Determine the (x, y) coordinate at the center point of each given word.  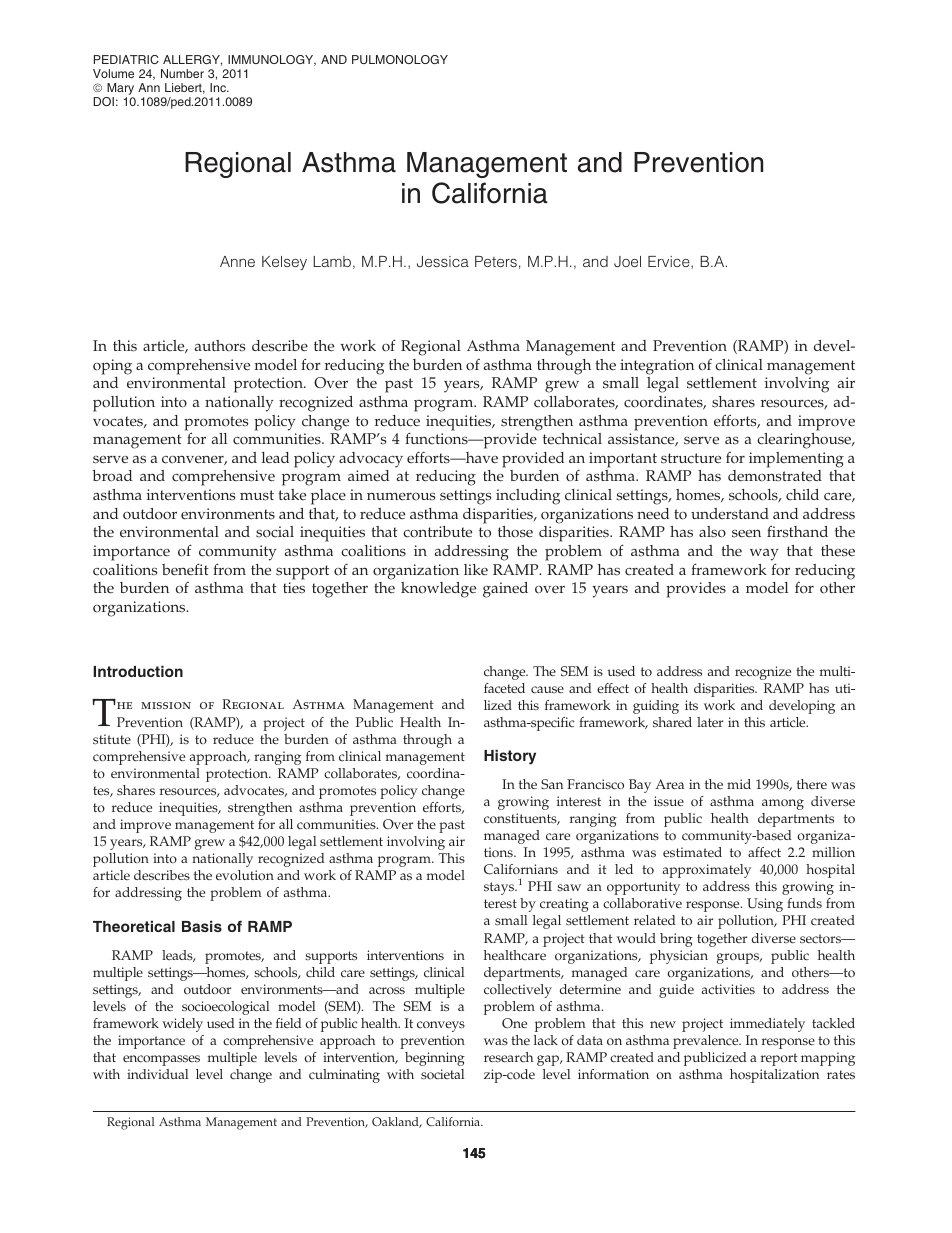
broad (112, 475)
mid (739, 784)
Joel (627, 262)
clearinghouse (805, 441)
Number (182, 73)
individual (157, 1074)
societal (442, 1074)
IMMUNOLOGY (272, 60)
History (510, 757)
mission (166, 705)
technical (572, 439)
